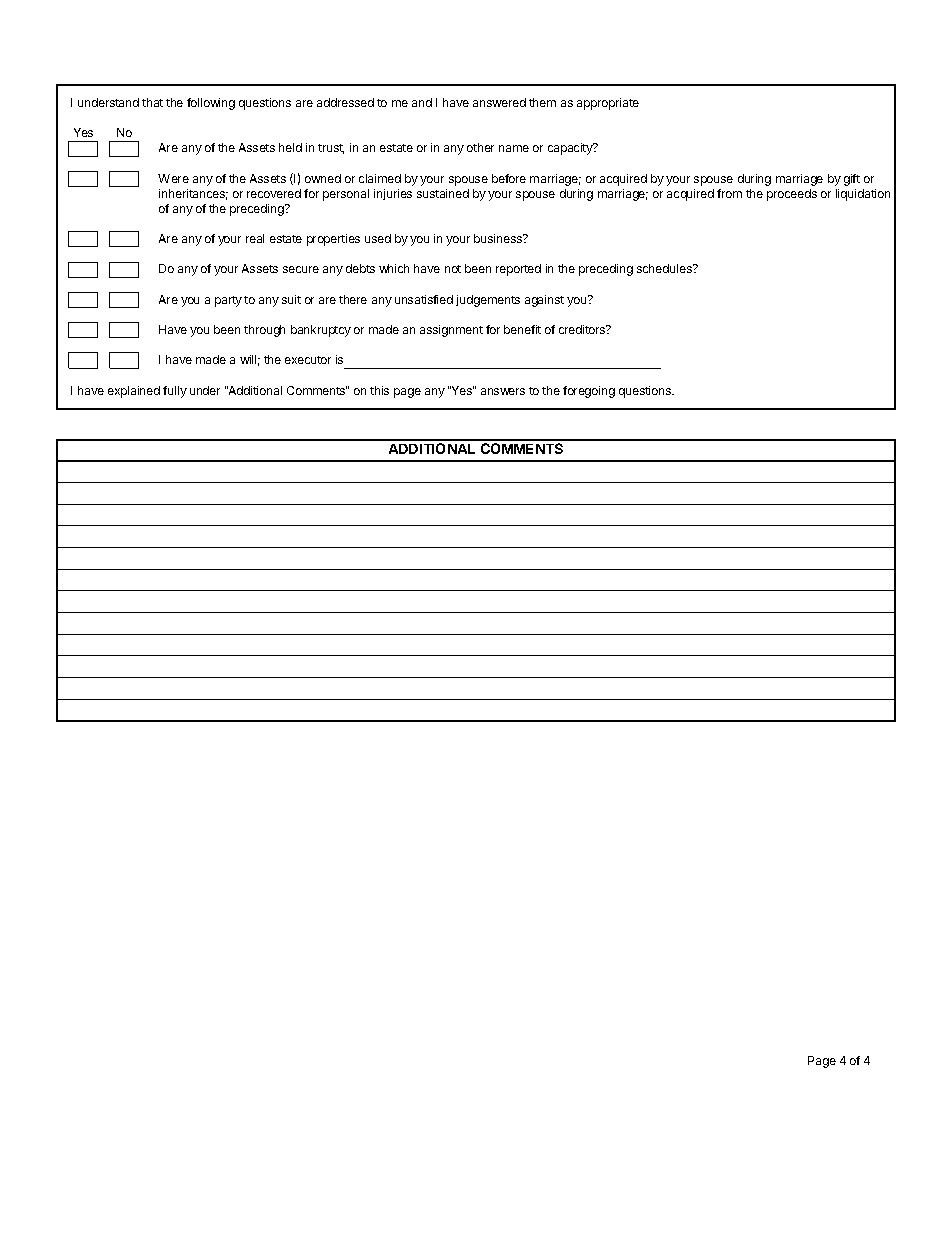 Image resolution: width=952 pixels, height=1233 pixels. I want to click on answers, so click(503, 391).
